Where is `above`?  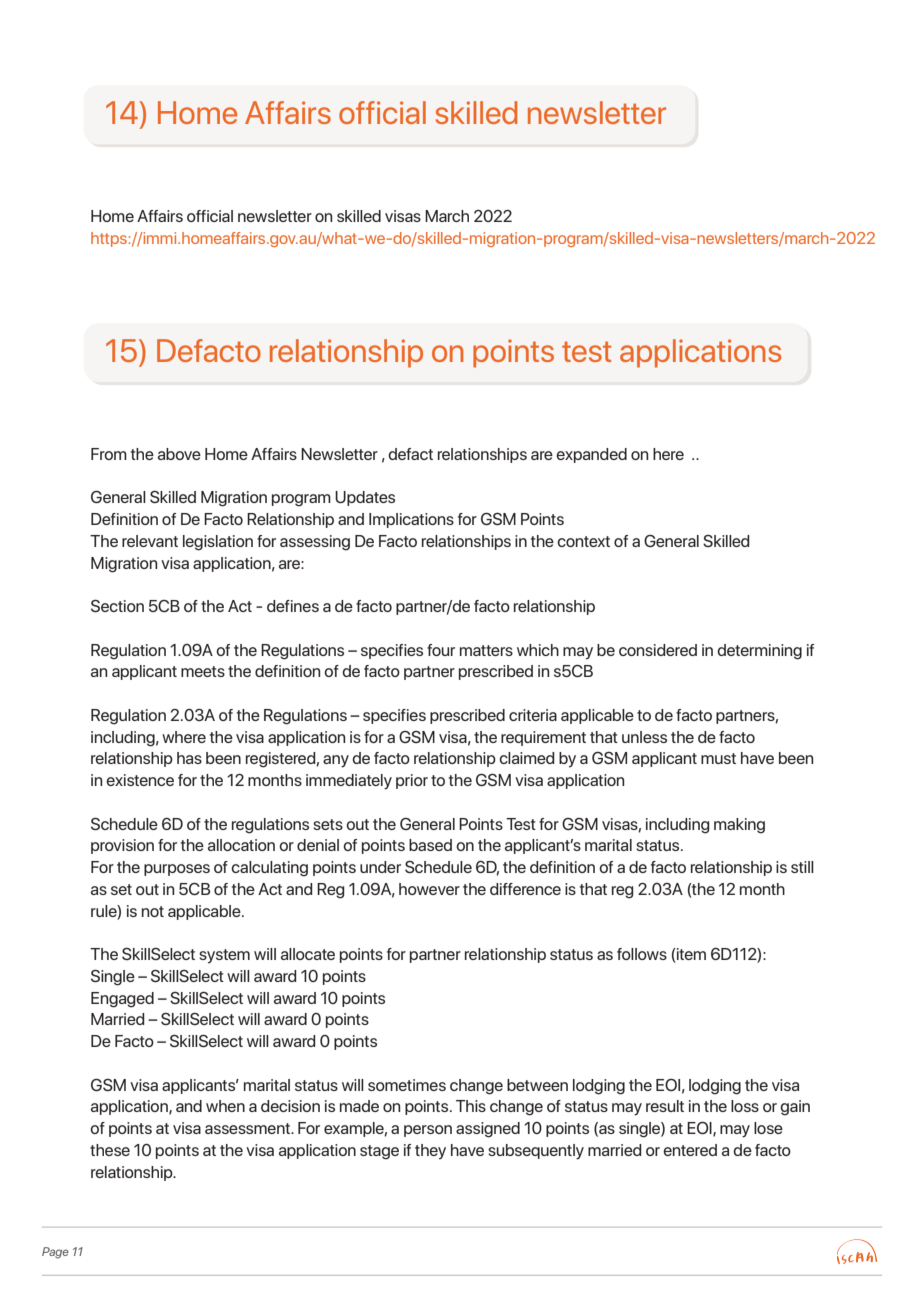 above is located at coordinates (179, 454).
